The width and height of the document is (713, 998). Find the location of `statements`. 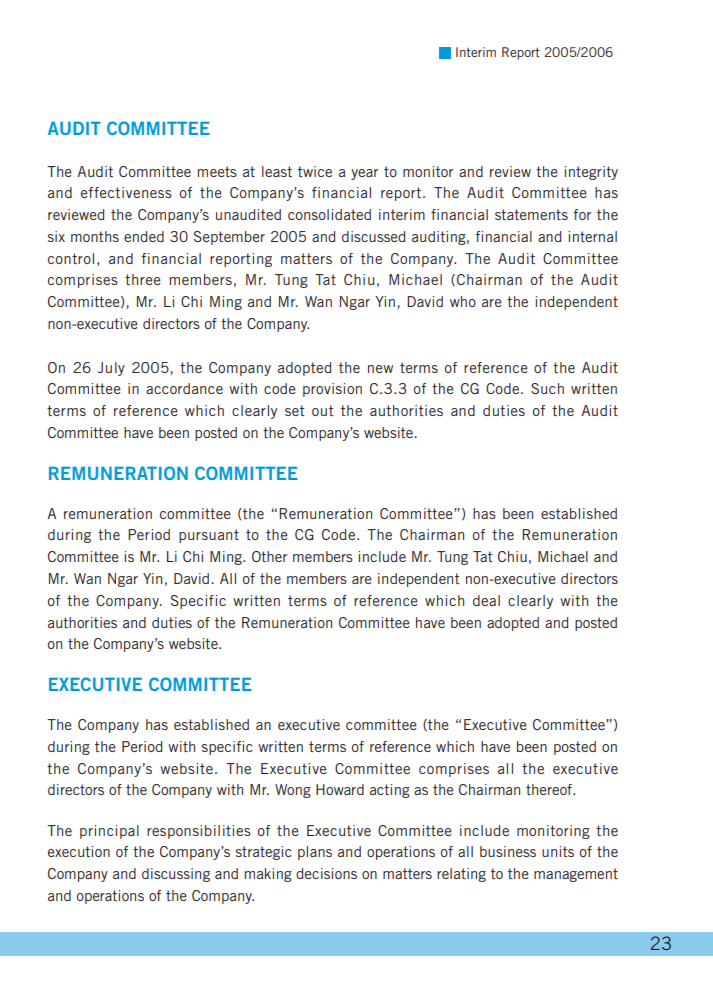

statements is located at coordinates (531, 214).
